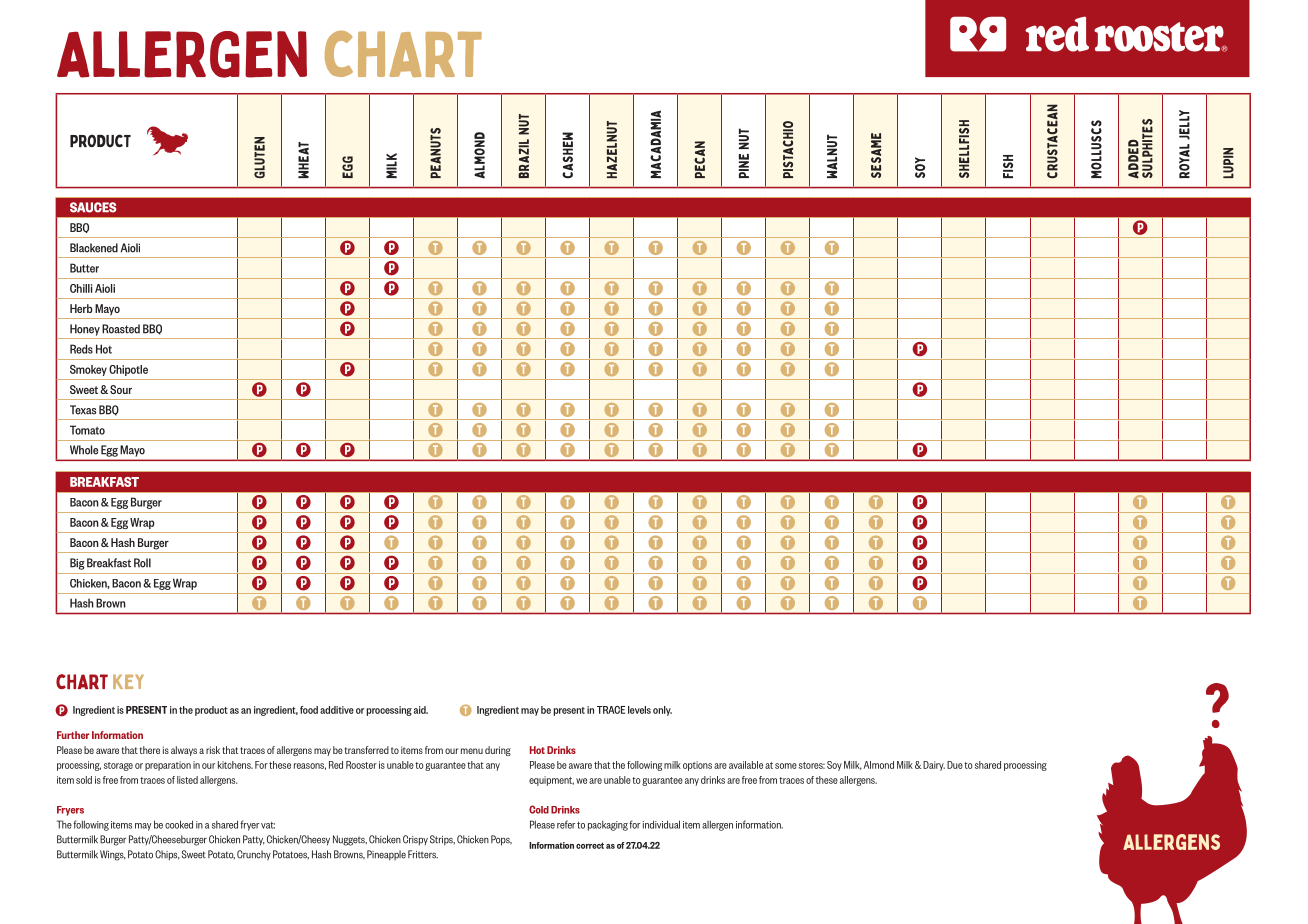 This page has width=1308, height=924. Describe the element at coordinates (77, 564) in the page. I see `Big` at that location.
